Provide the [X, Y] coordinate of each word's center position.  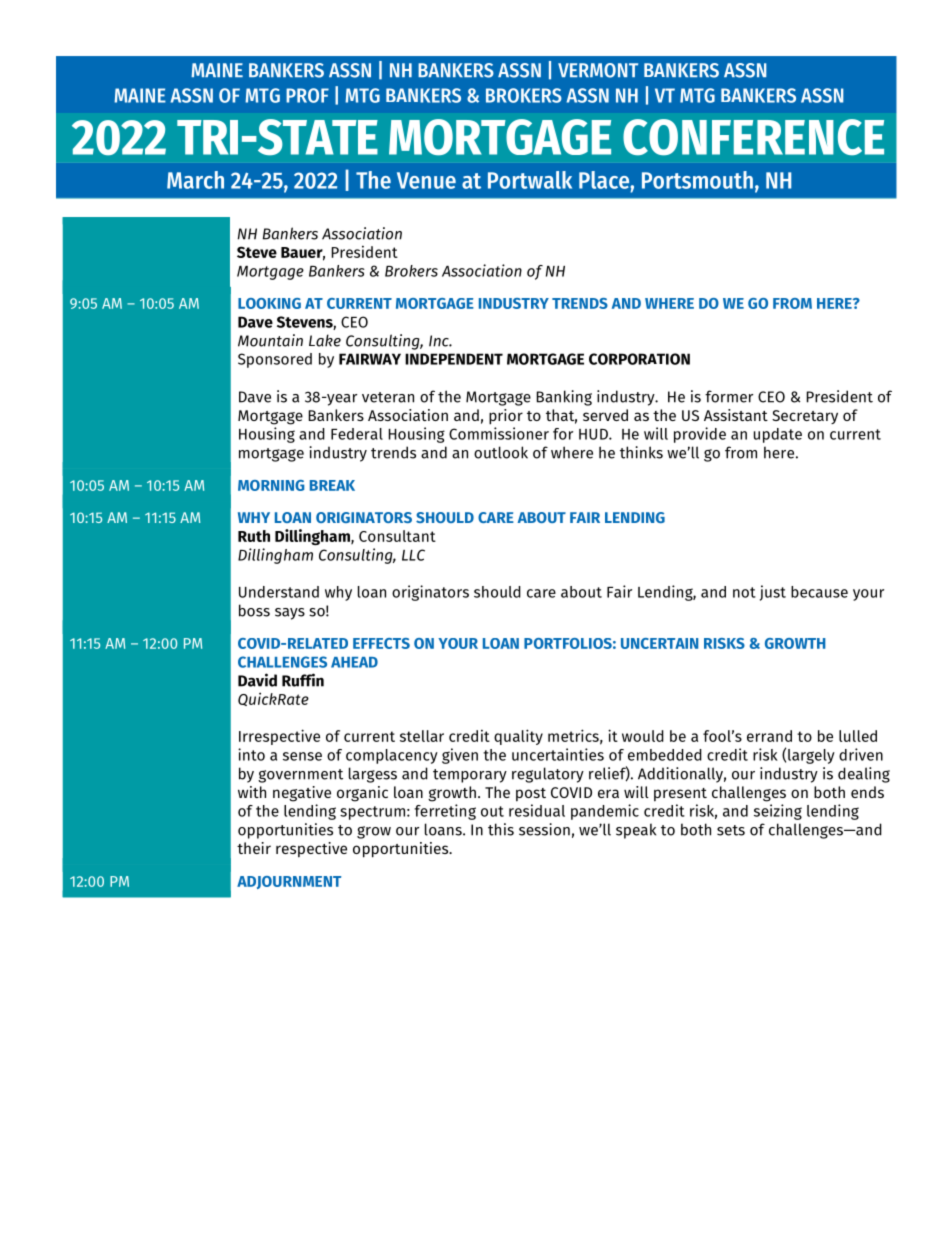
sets [731, 830]
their [254, 848]
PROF [307, 95]
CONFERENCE [753, 137]
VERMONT [598, 70]
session [544, 829]
